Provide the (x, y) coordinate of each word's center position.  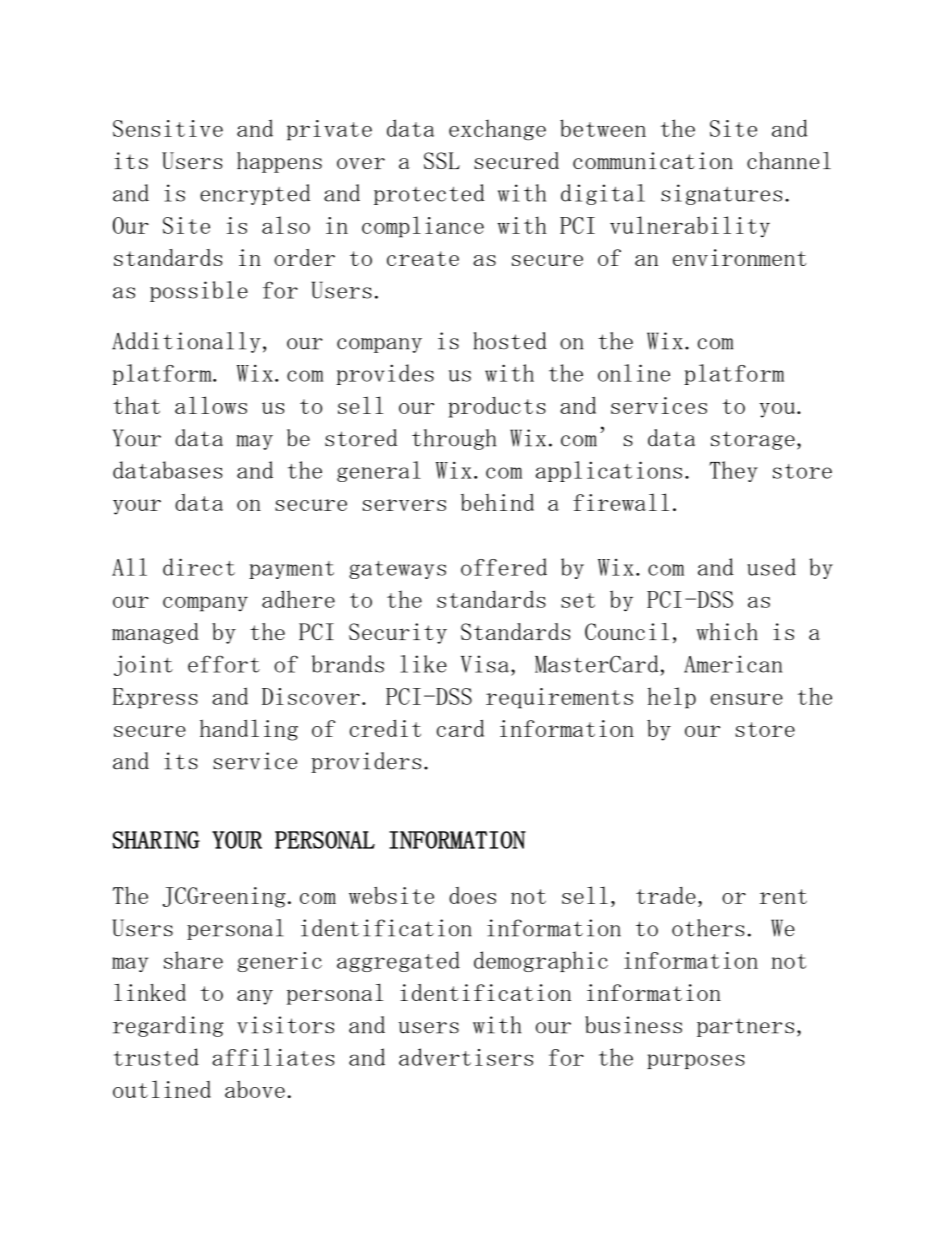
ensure (747, 699)
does (472, 895)
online (634, 373)
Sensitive (168, 128)
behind (497, 502)
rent (783, 896)
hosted (510, 341)
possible (199, 291)
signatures (721, 194)
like (423, 664)
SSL (442, 160)
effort (224, 664)
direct (199, 567)
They (733, 471)
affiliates (273, 1057)
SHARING (156, 840)
